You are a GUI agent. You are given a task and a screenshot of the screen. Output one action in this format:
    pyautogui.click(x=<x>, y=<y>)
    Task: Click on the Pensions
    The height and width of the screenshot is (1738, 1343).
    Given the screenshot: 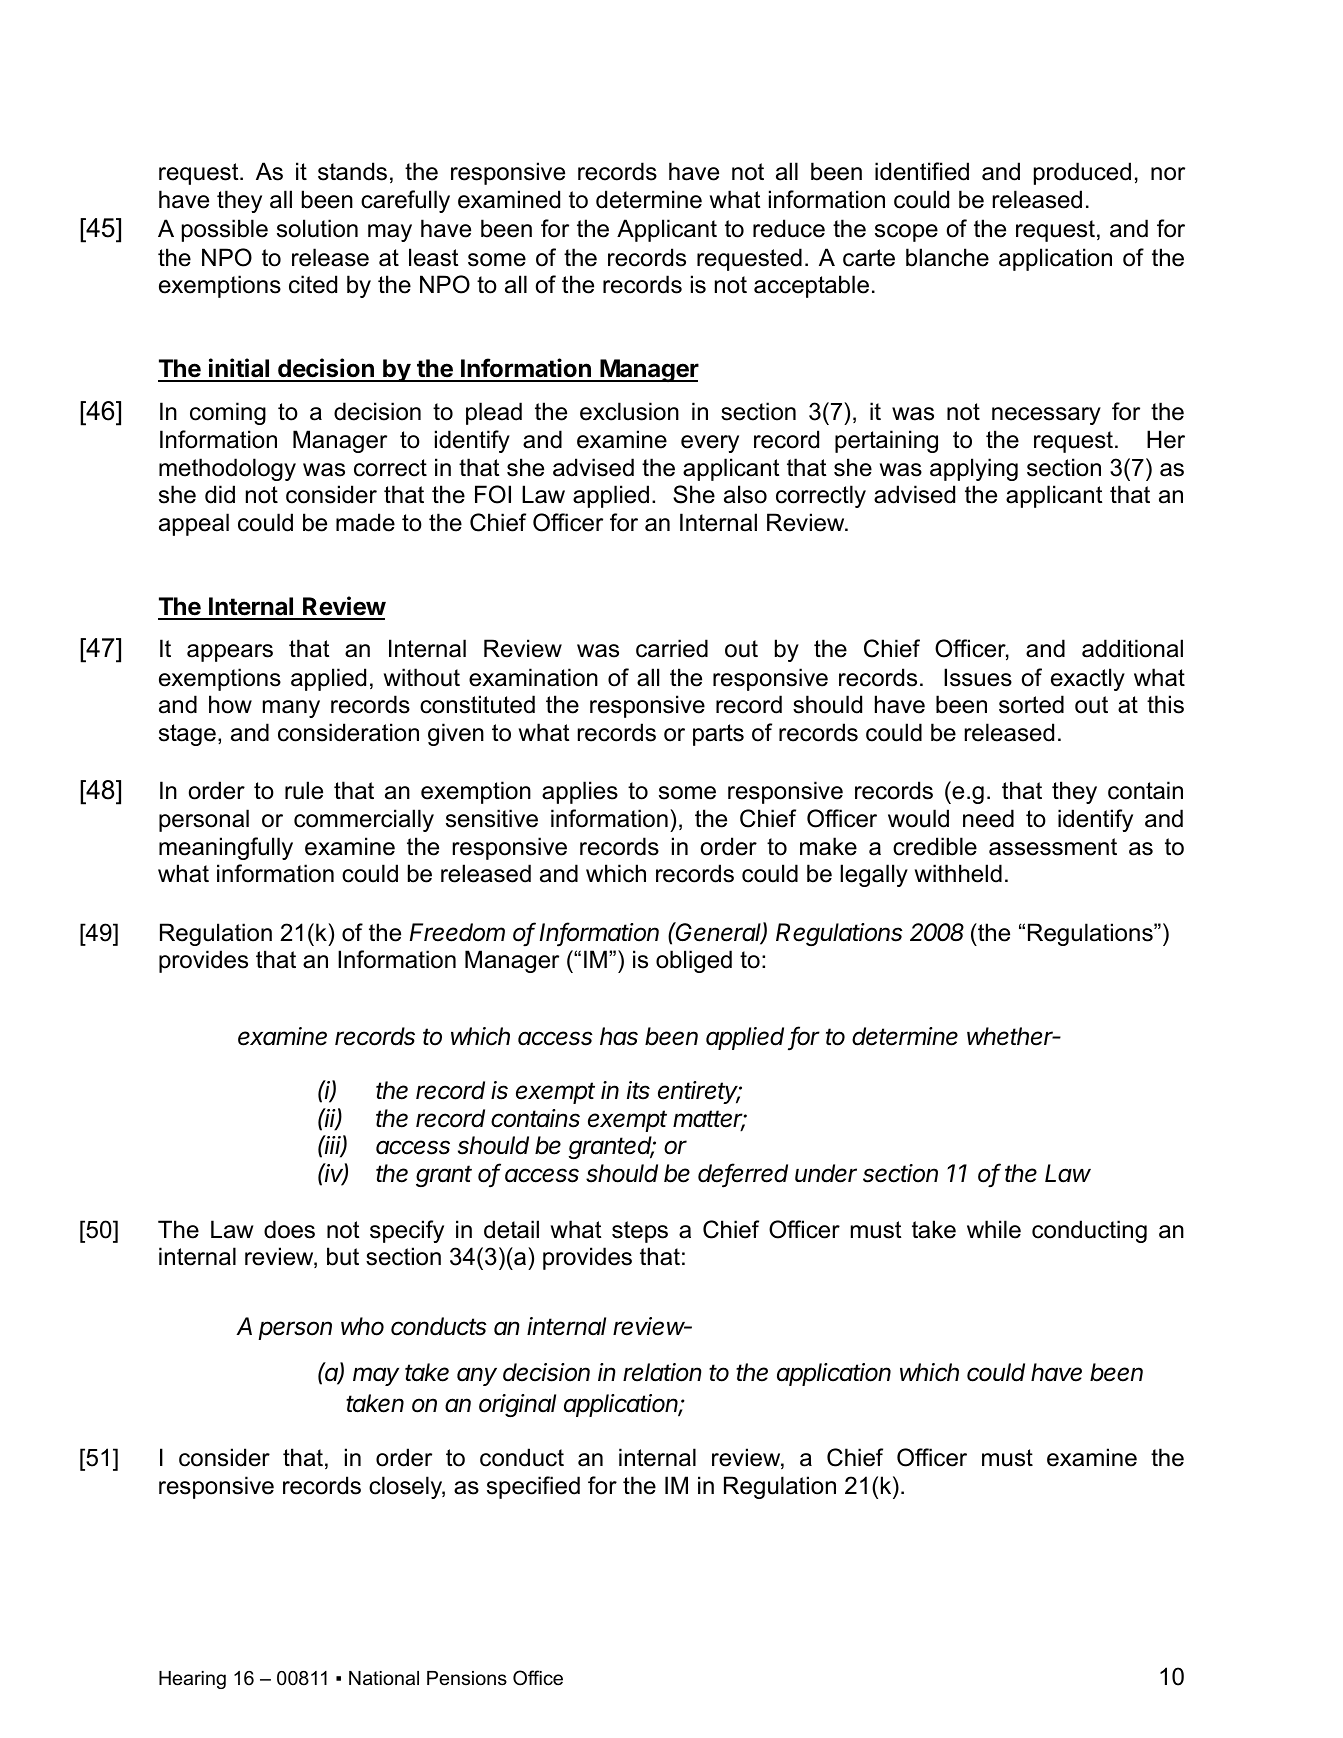 What is the action you would take?
    pyautogui.click(x=467, y=1678)
